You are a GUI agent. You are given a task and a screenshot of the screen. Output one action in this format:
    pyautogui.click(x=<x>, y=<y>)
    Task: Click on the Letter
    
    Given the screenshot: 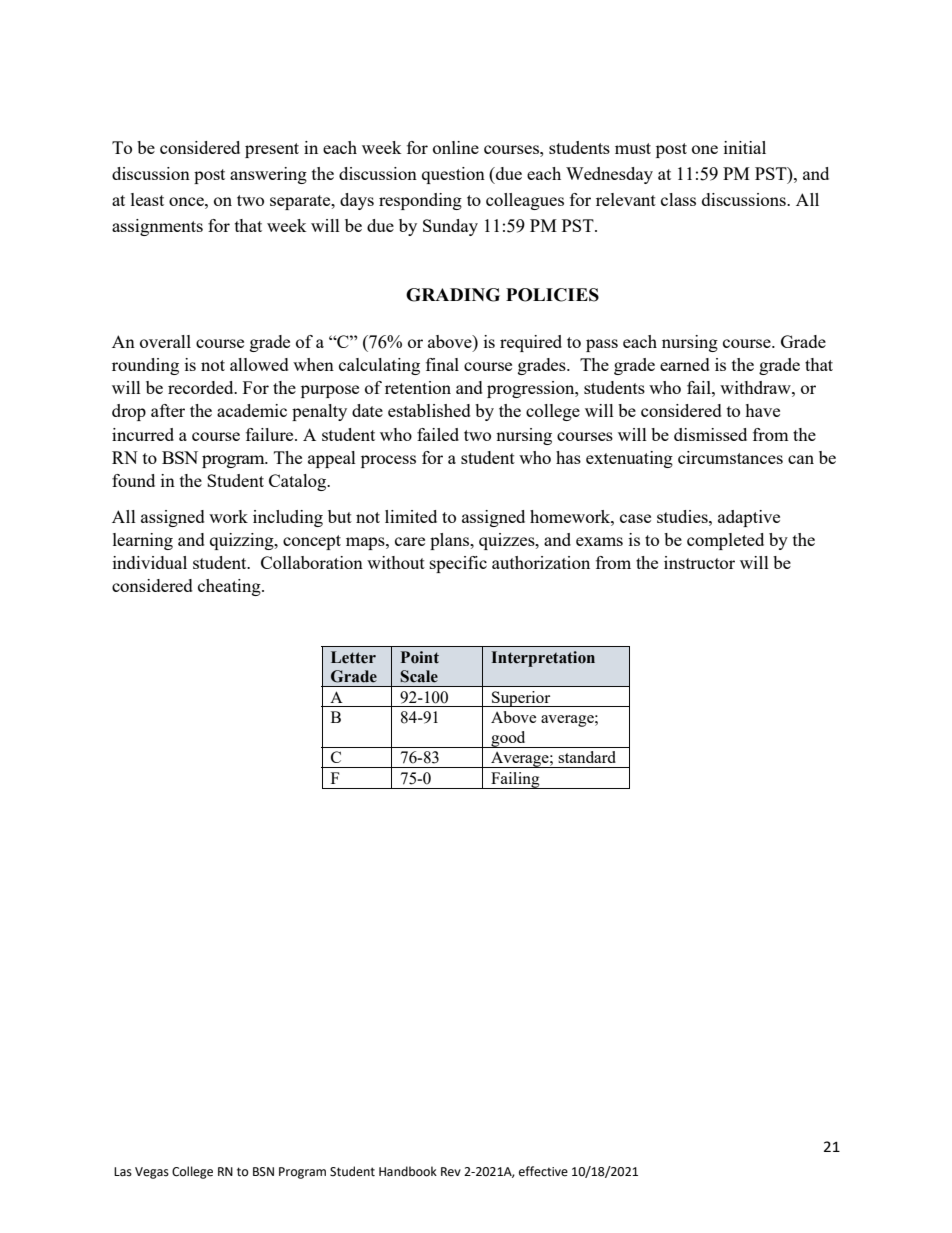 What is the action you would take?
    pyautogui.click(x=353, y=657)
